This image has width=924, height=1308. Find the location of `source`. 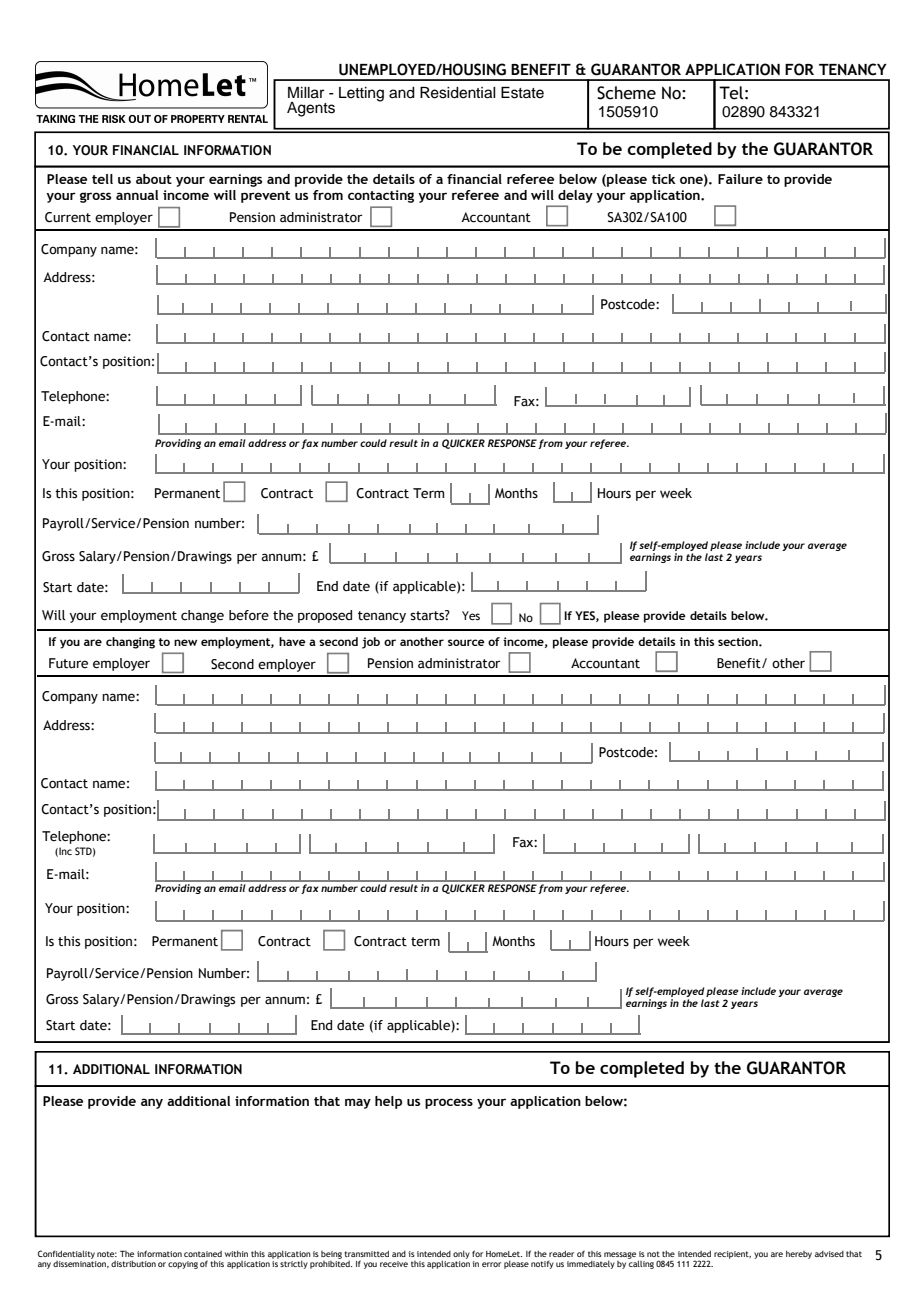

source is located at coordinates (466, 642).
